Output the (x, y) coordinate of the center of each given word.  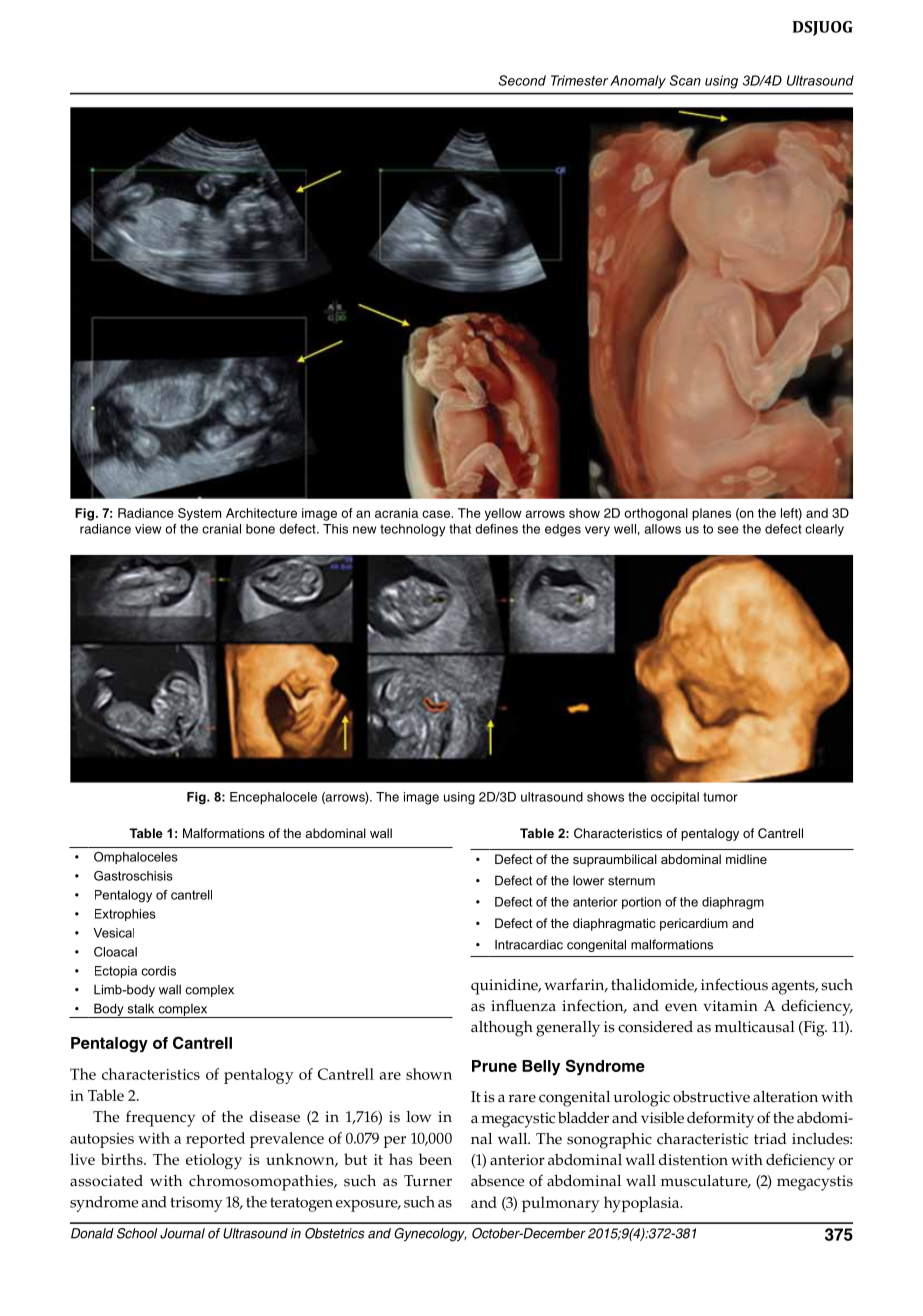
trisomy (196, 1204)
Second (522, 80)
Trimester (579, 80)
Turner (428, 1181)
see (728, 530)
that (460, 529)
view (148, 529)
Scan (685, 80)
